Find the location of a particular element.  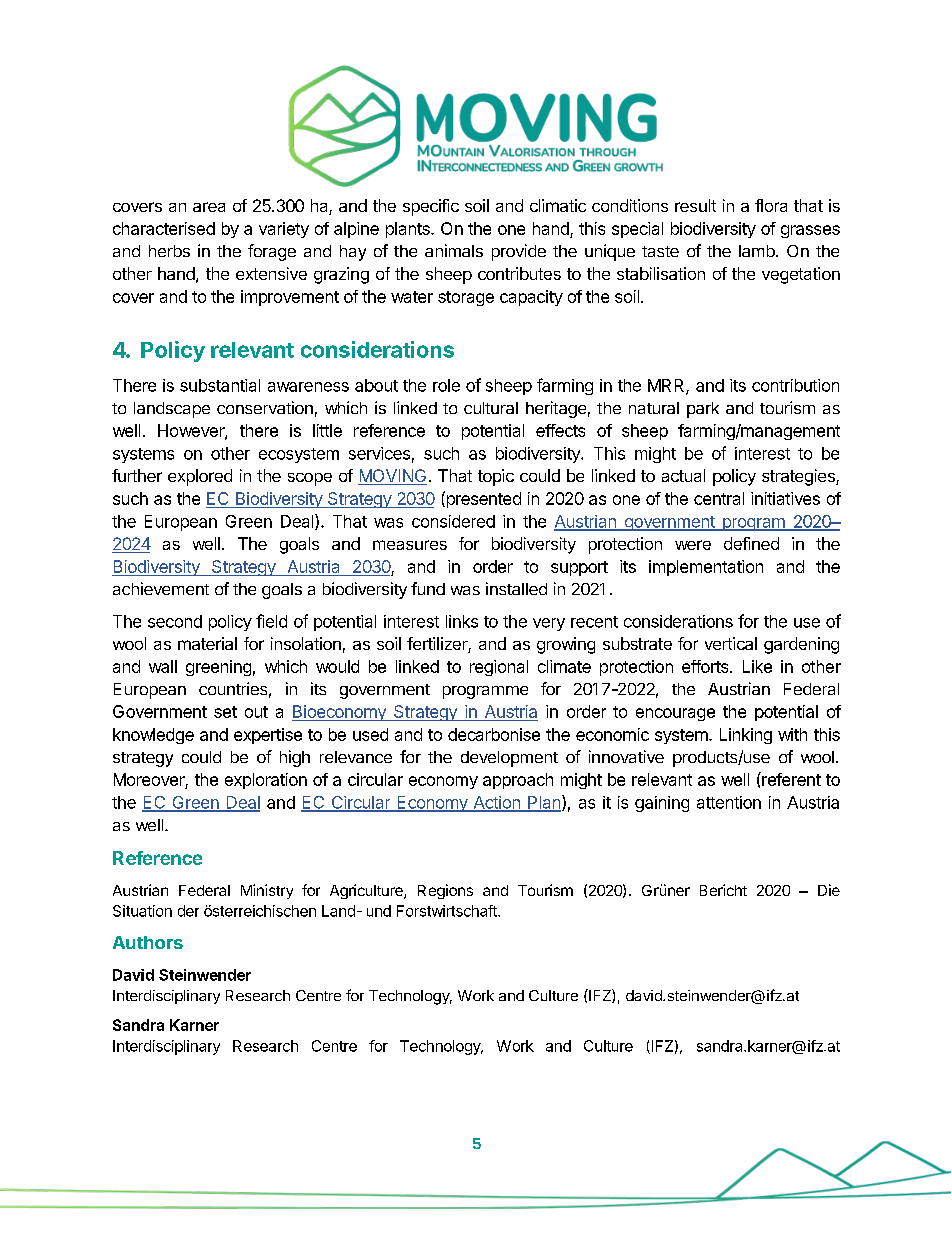

Die is located at coordinates (829, 890).
